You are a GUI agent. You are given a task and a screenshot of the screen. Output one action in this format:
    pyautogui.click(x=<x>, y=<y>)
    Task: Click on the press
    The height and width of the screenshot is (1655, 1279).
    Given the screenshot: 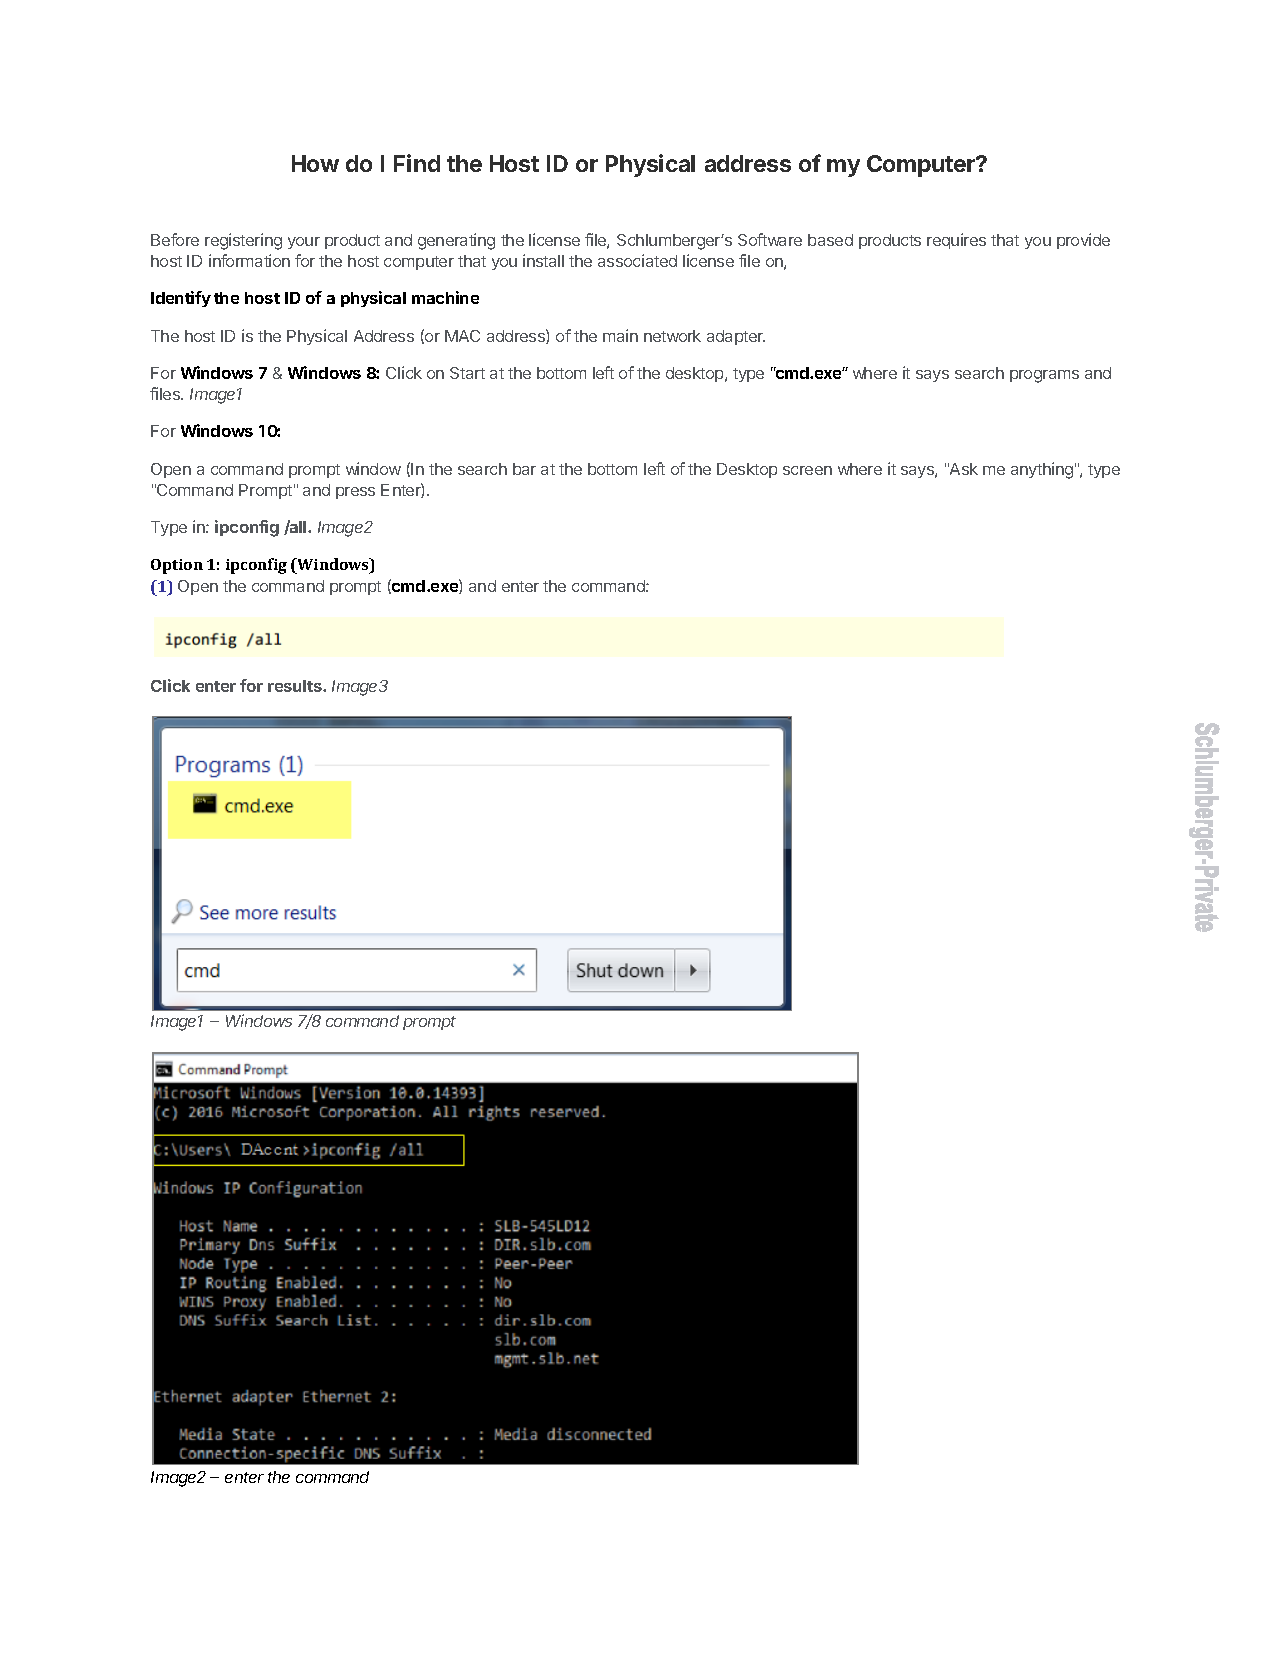 What is the action you would take?
    pyautogui.click(x=355, y=493)
